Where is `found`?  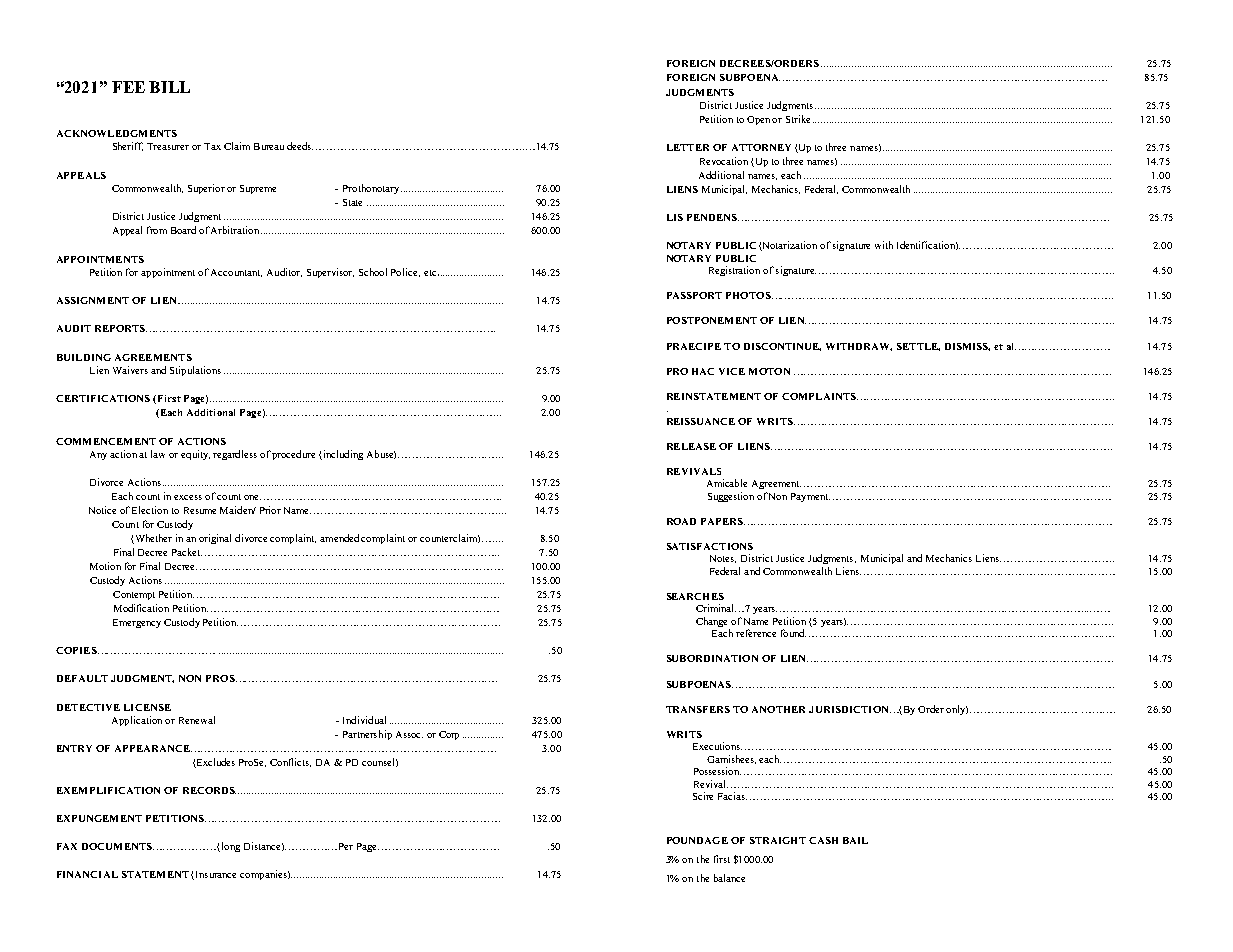
found is located at coordinates (793, 633).
